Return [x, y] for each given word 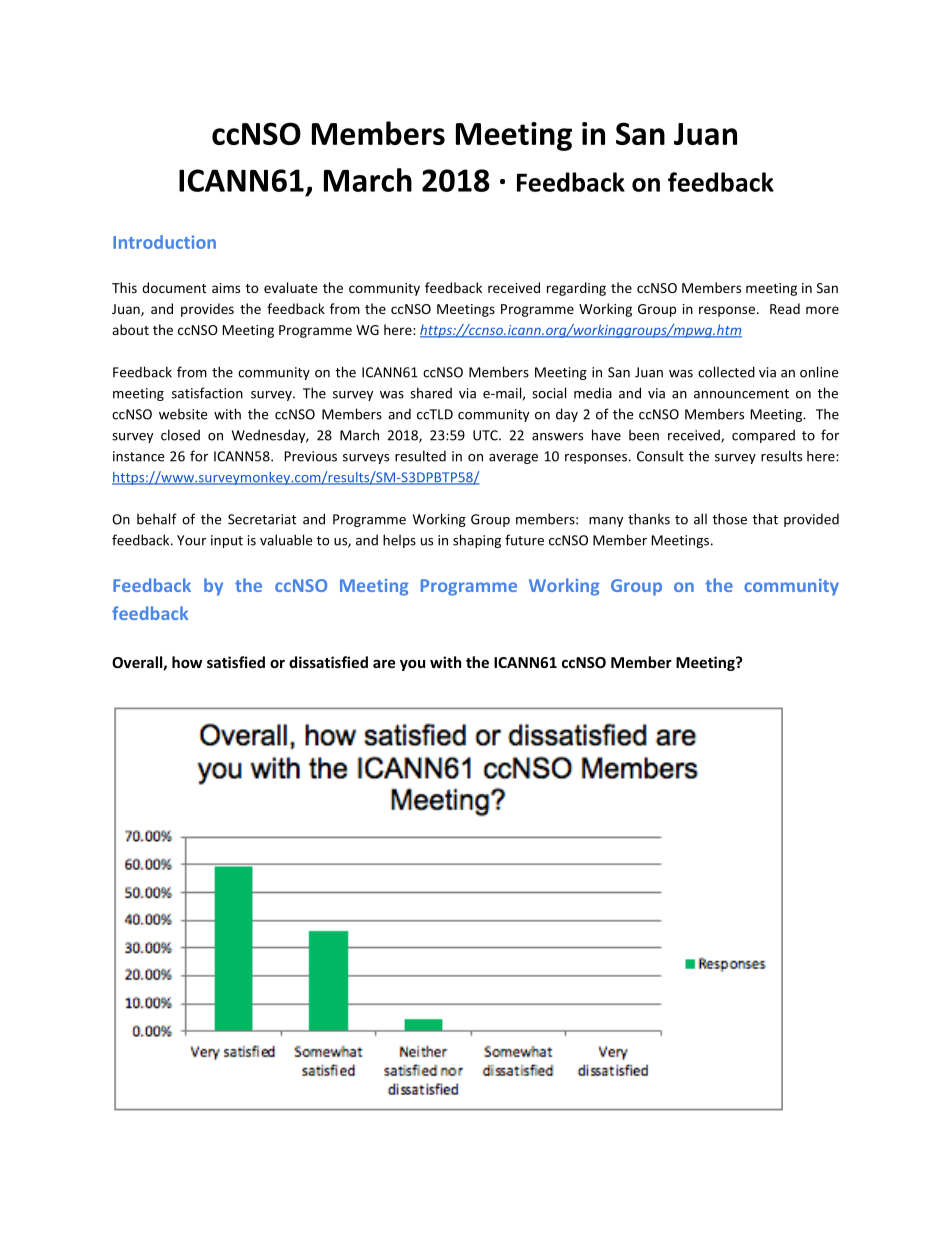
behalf [157, 519]
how [187, 662]
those [729, 519]
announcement [741, 394]
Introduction [164, 242]
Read [785, 308]
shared [431, 393]
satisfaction [207, 393]
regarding [576, 289]
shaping [477, 541]
